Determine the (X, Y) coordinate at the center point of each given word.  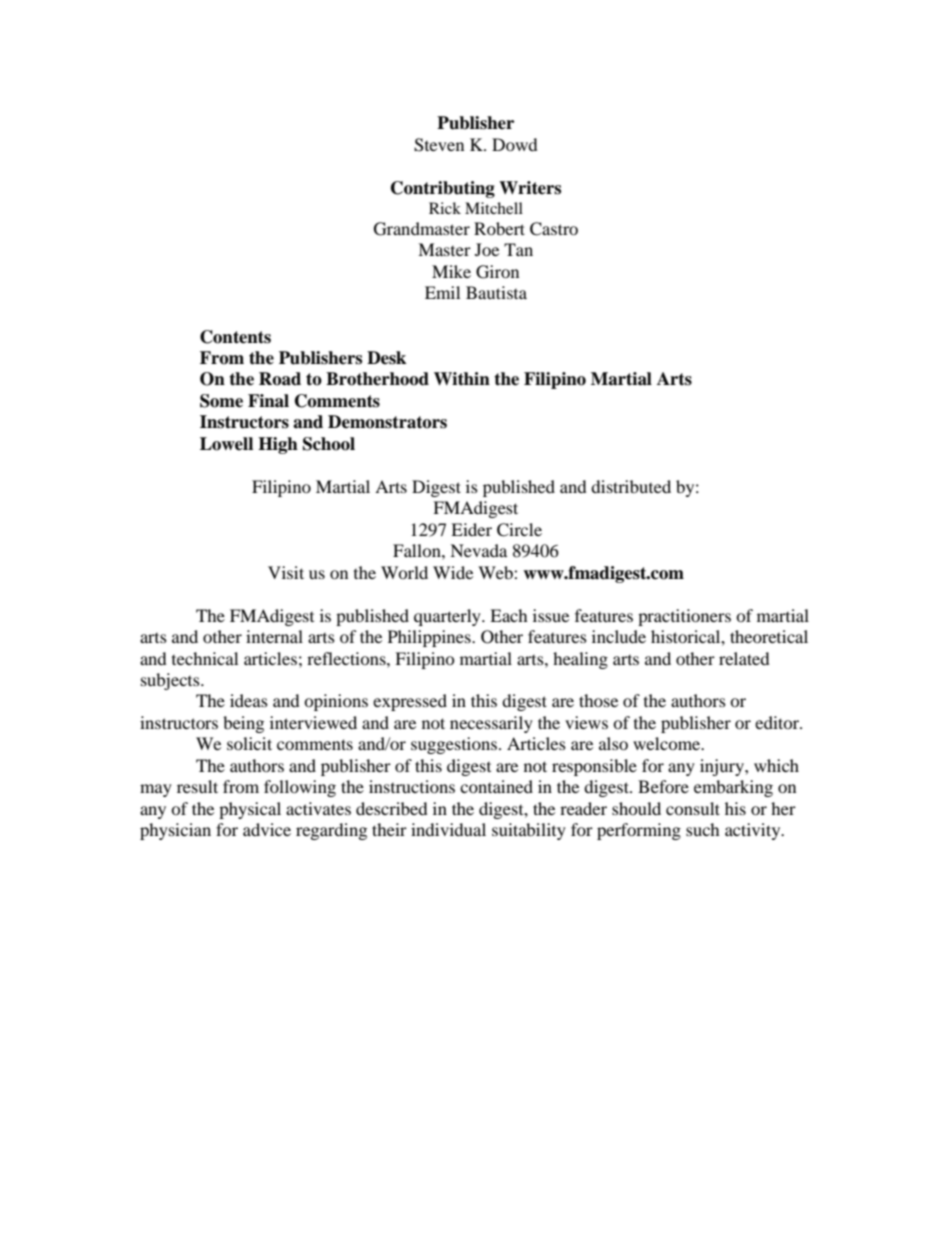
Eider (471, 529)
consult (693, 808)
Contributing (443, 189)
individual (448, 829)
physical (250, 810)
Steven (439, 145)
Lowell (226, 444)
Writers (530, 188)
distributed (631, 486)
